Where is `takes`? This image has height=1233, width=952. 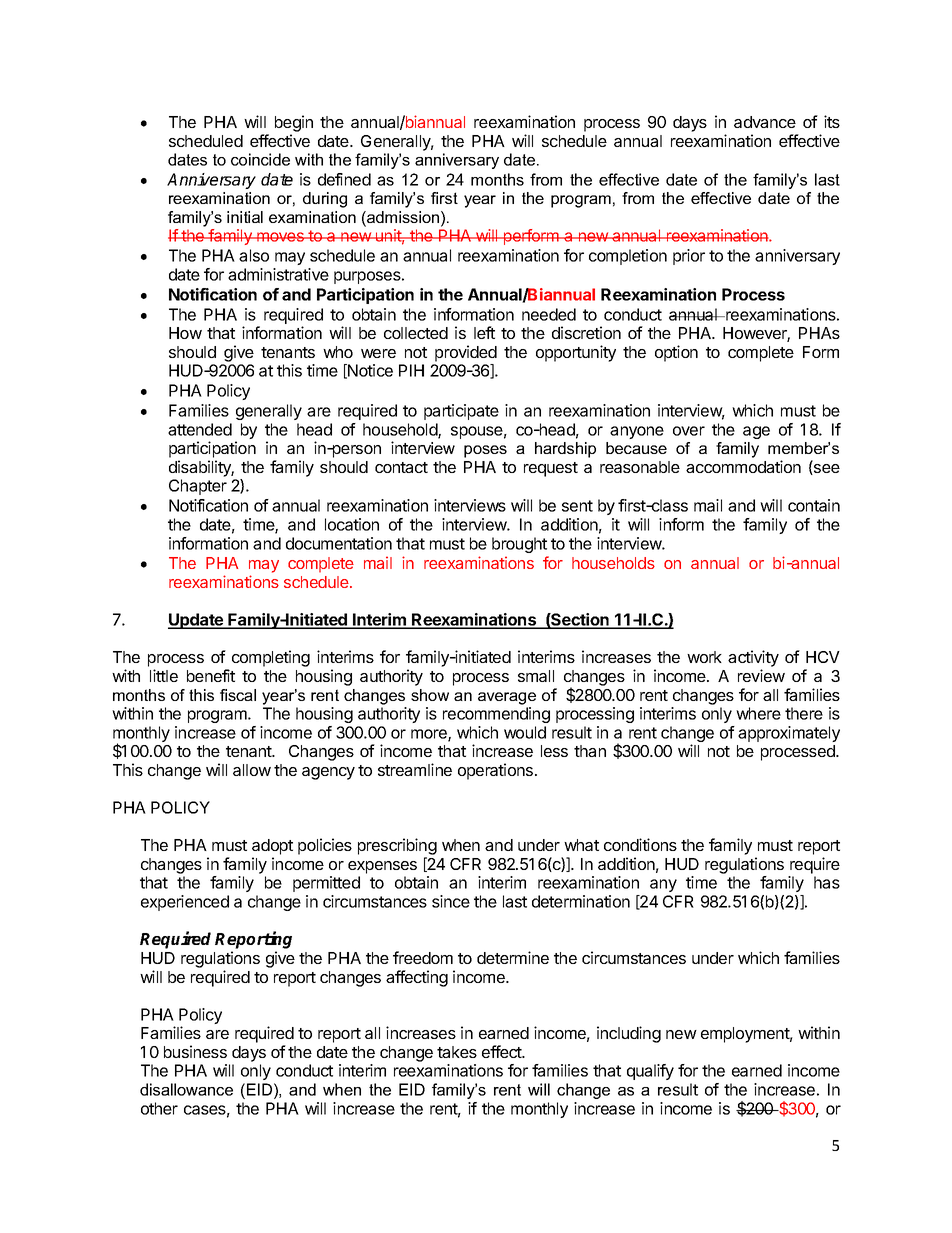
takes is located at coordinates (457, 1052).
